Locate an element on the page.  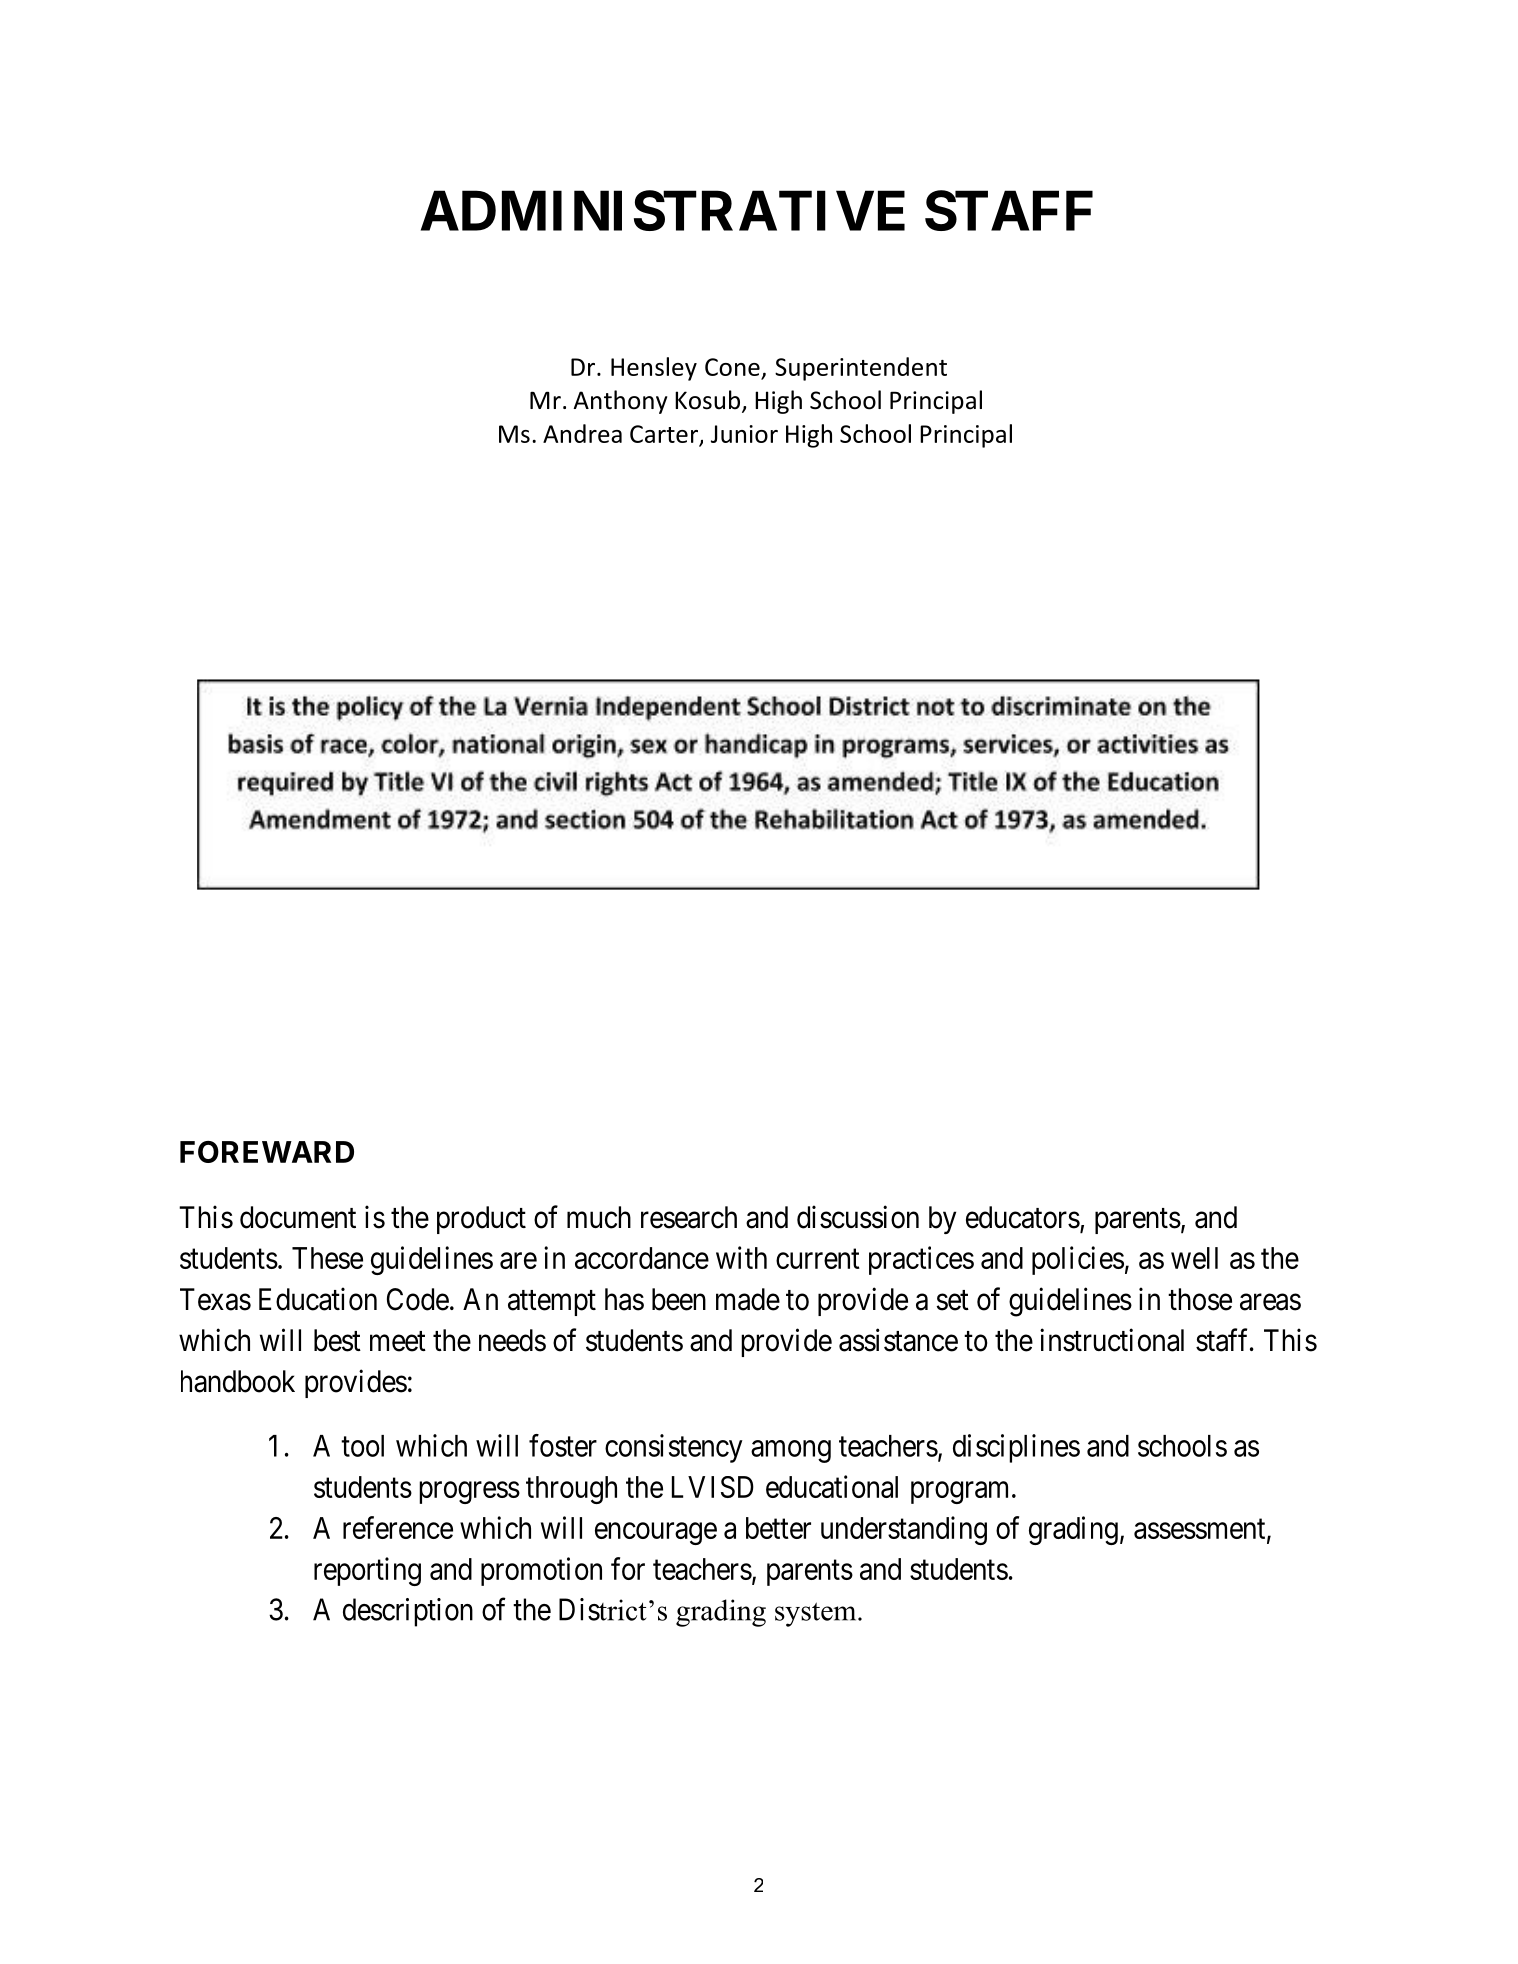
ADMINISTRATIVE is located at coordinates (663, 210).
